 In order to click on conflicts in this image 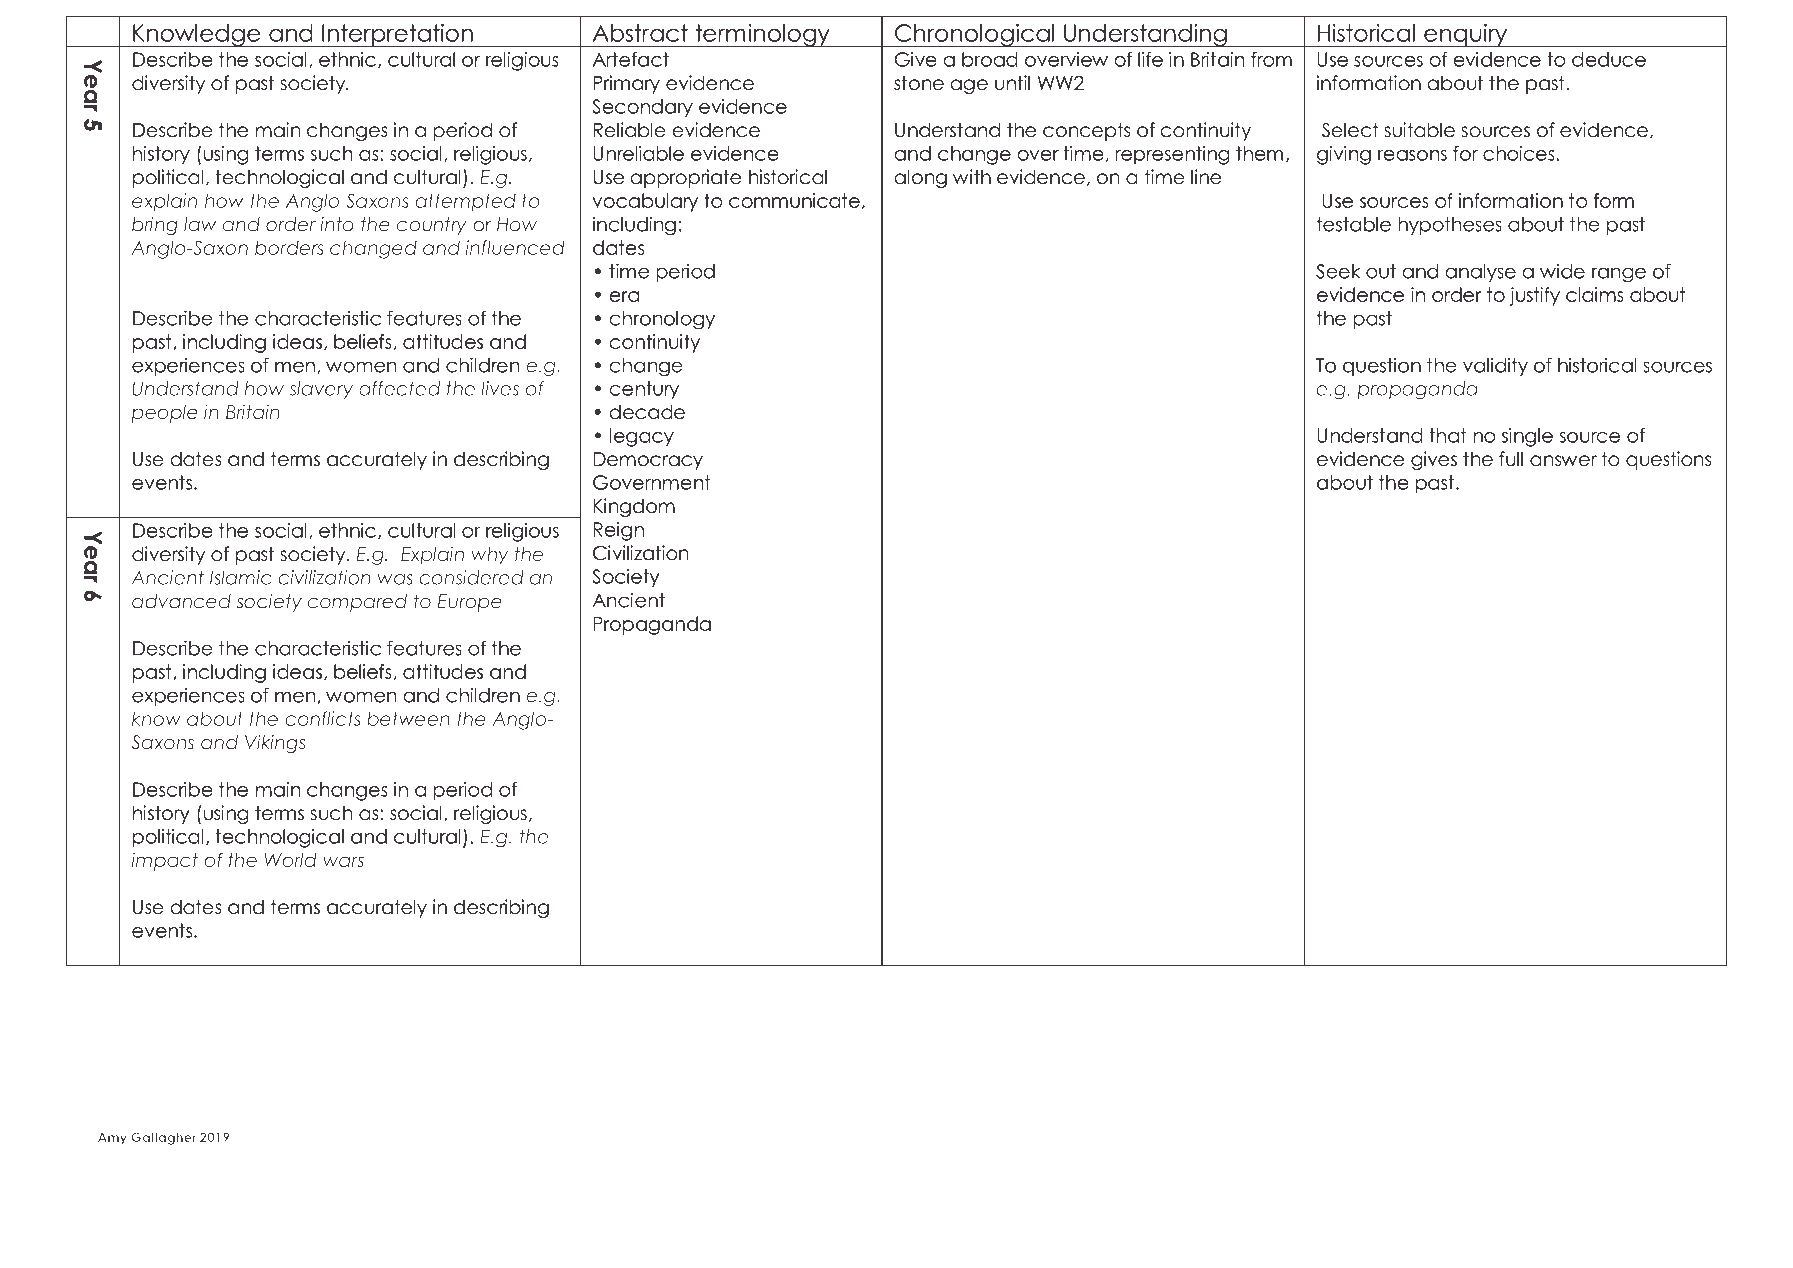, I will do `click(323, 718)`.
